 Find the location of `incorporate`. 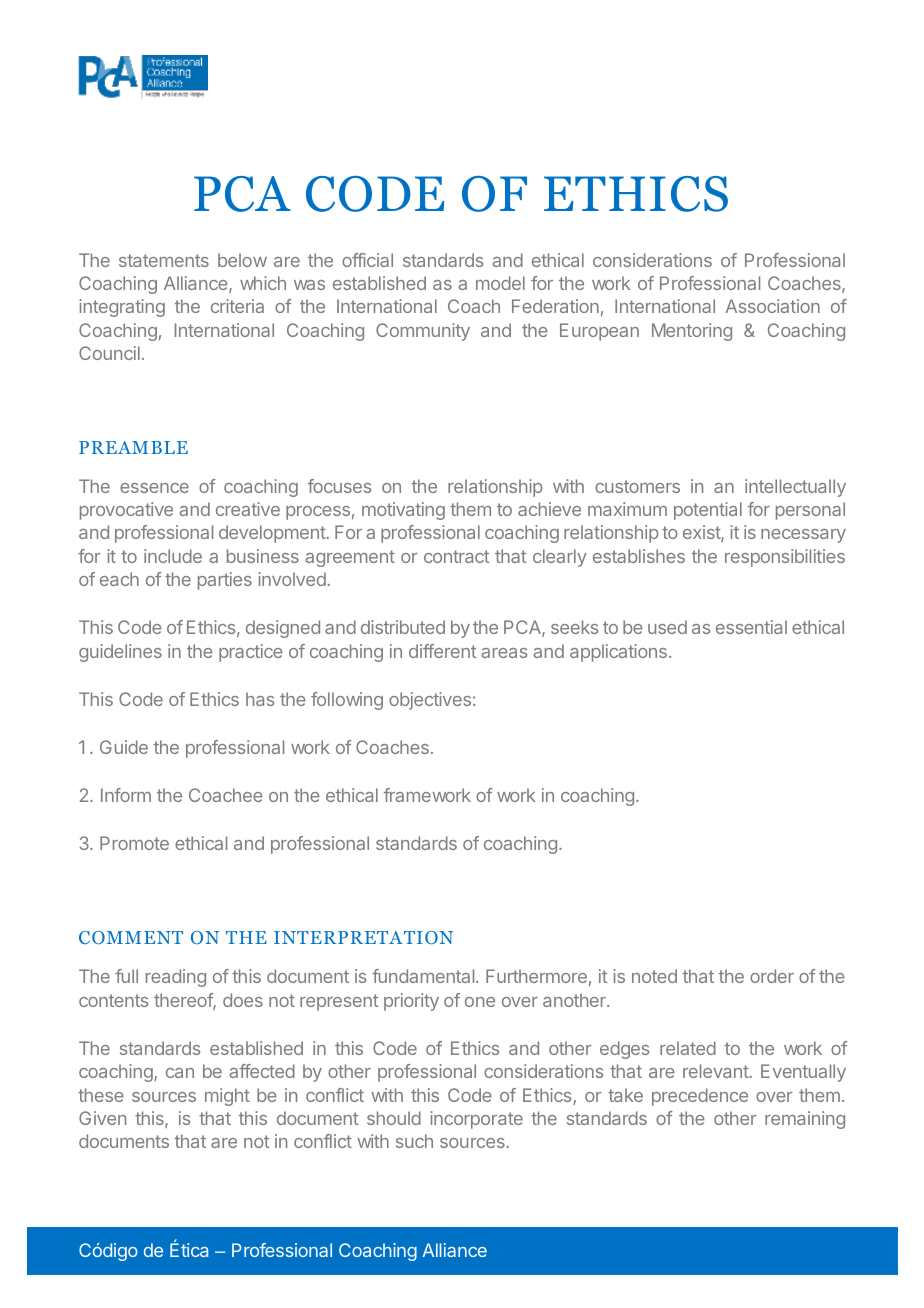

incorporate is located at coordinates (476, 1120).
